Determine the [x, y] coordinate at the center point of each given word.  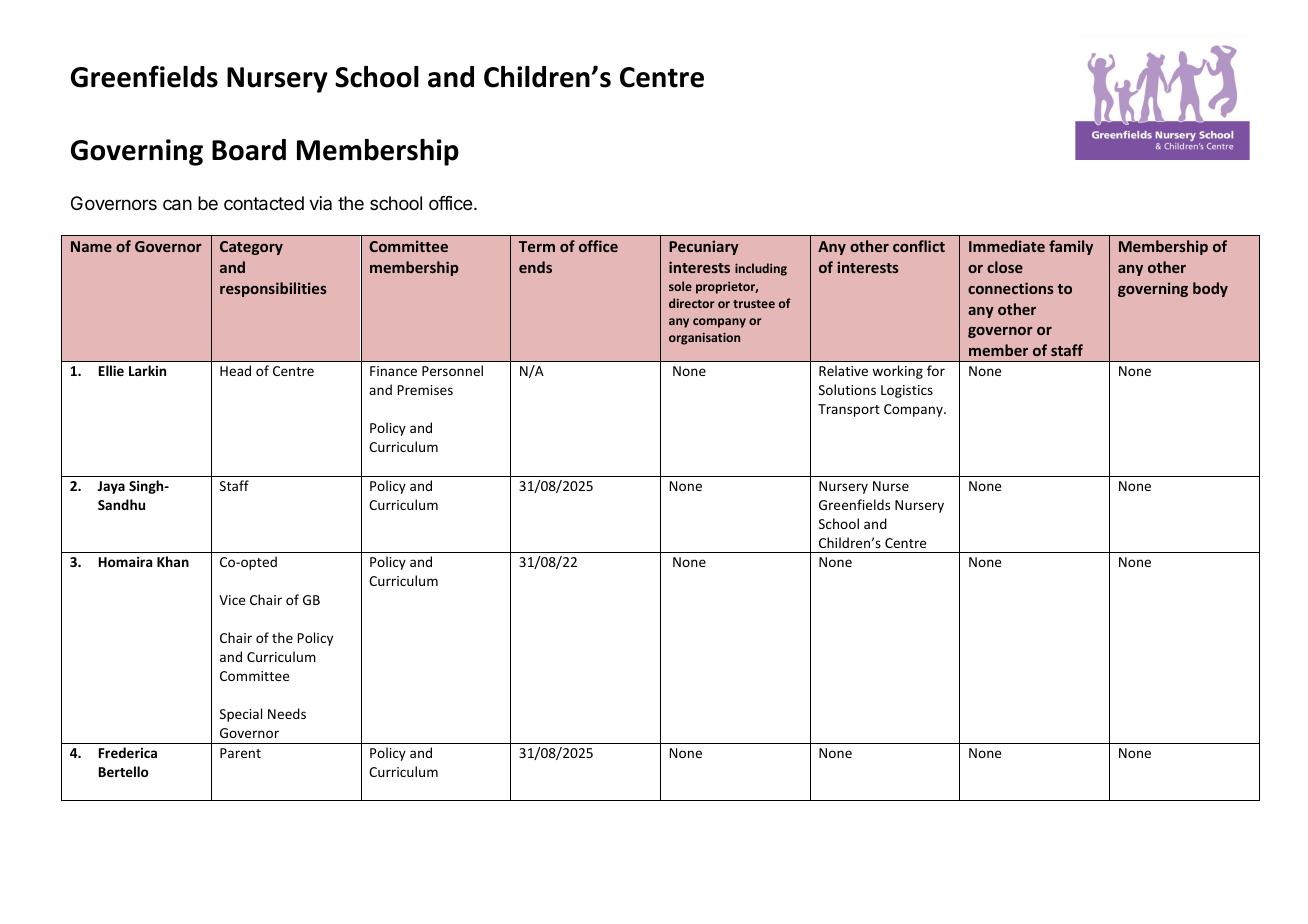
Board [249, 150]
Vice [232, 600]
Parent [240, 753]
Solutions [847, 389]
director [692, 303]
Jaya [111, 487]
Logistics [907, 391]
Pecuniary [704, 247]
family [1071, 247]
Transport [849, 410]
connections [1011, 288]
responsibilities [273, 289]
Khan [173, 561]
